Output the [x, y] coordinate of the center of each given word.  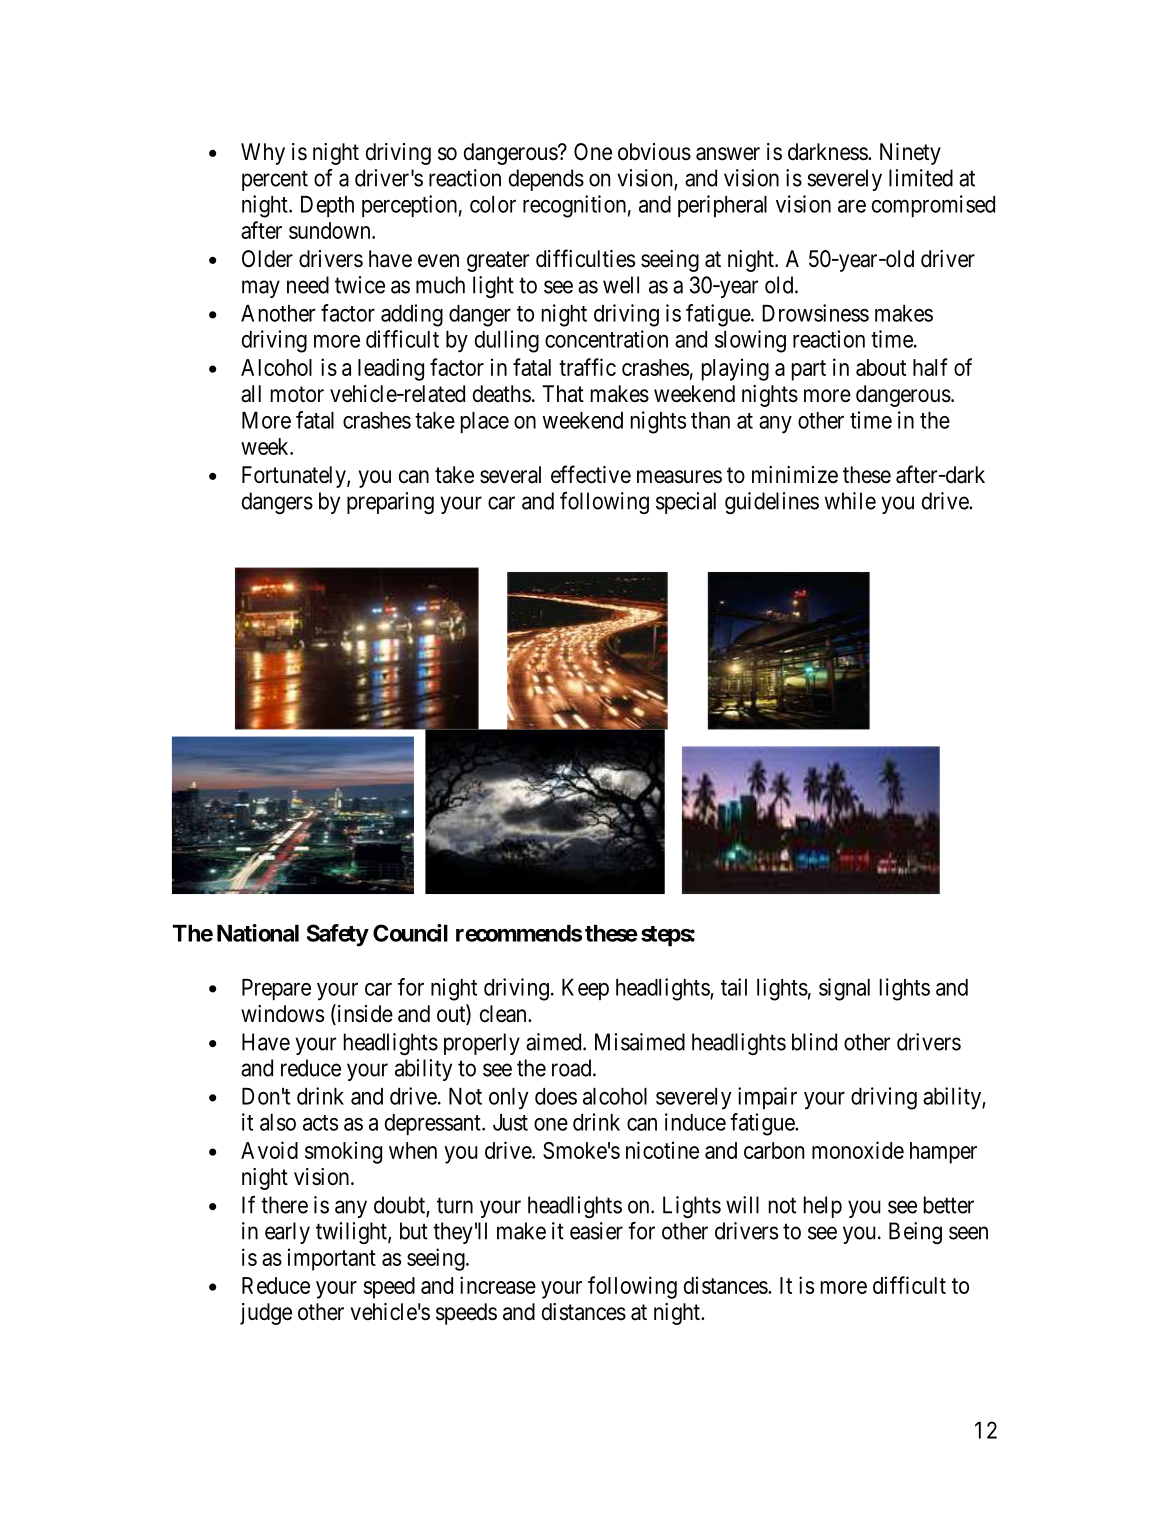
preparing [390, 503]
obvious [654, 152]
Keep [585, 989]
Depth [327, 206]
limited [921, 178]
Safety [338, 935]
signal [844, 989]
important [332, 1259]
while [850, 501]
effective [591, 474]
